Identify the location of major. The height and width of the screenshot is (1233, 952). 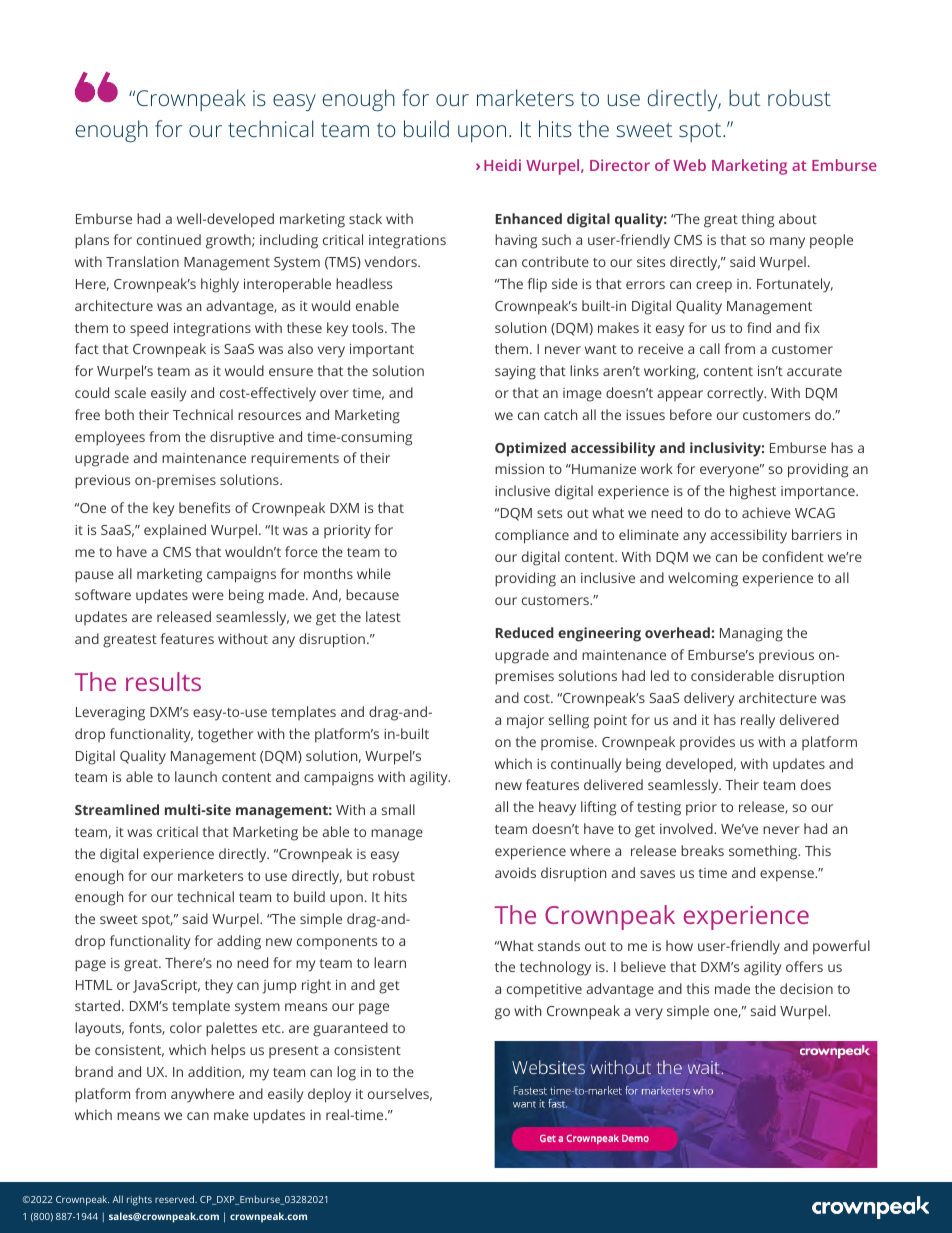
(525, 722).
